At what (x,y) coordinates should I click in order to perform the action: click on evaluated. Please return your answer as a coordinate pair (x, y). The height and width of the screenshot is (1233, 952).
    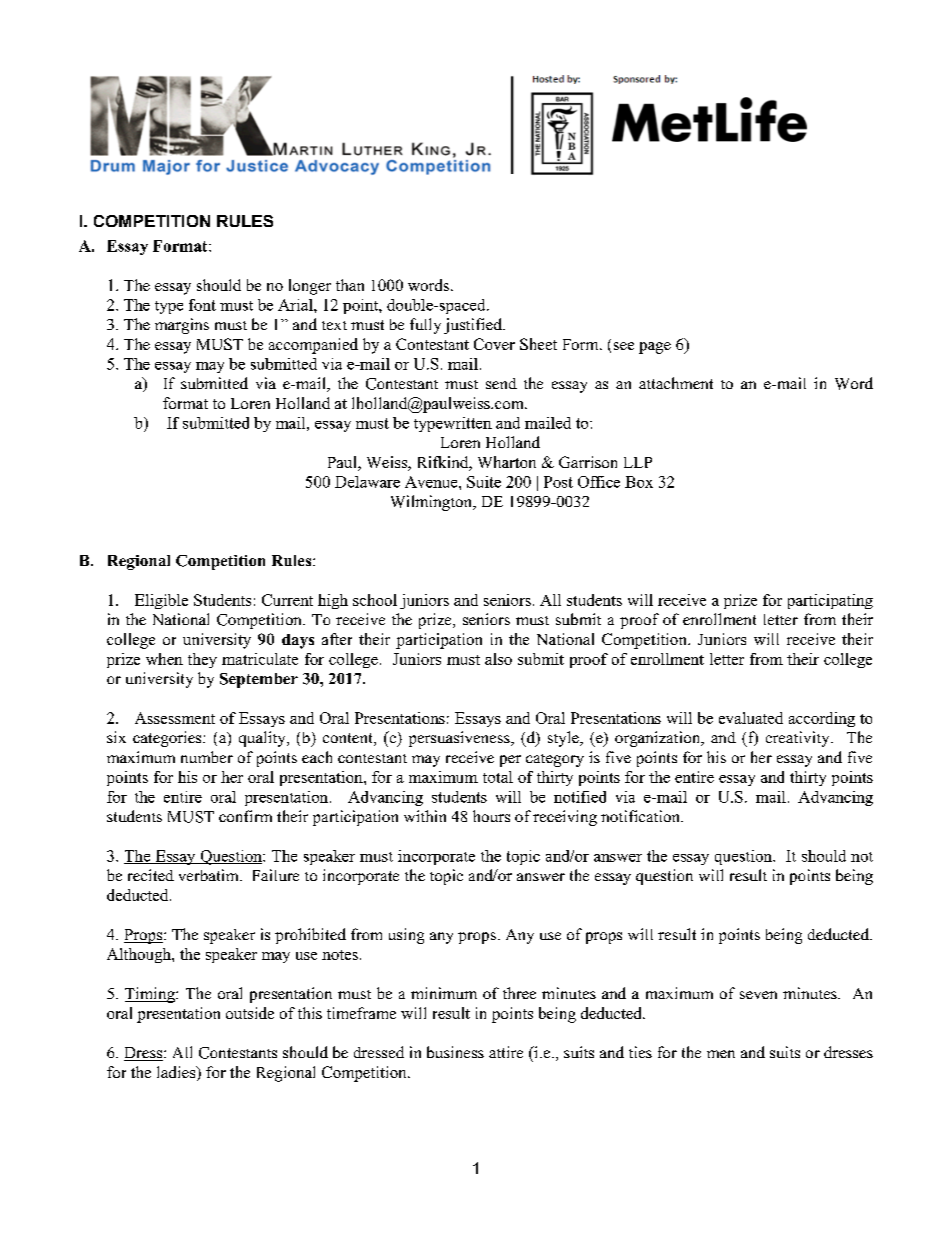
    Looking at the image, I should click on (751, 718).
